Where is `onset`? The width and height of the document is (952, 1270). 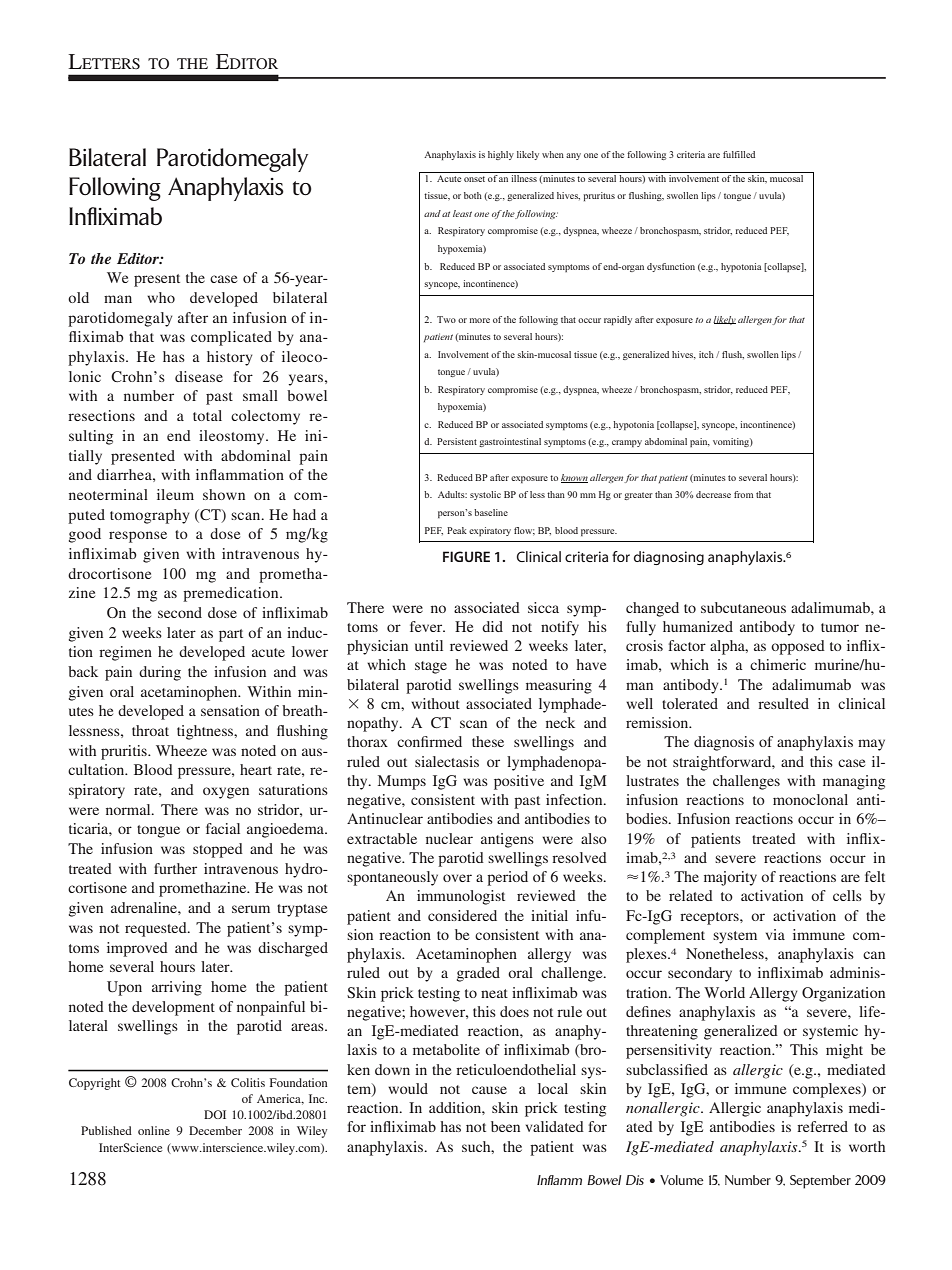
onset is located at coordinates (474, 179).
